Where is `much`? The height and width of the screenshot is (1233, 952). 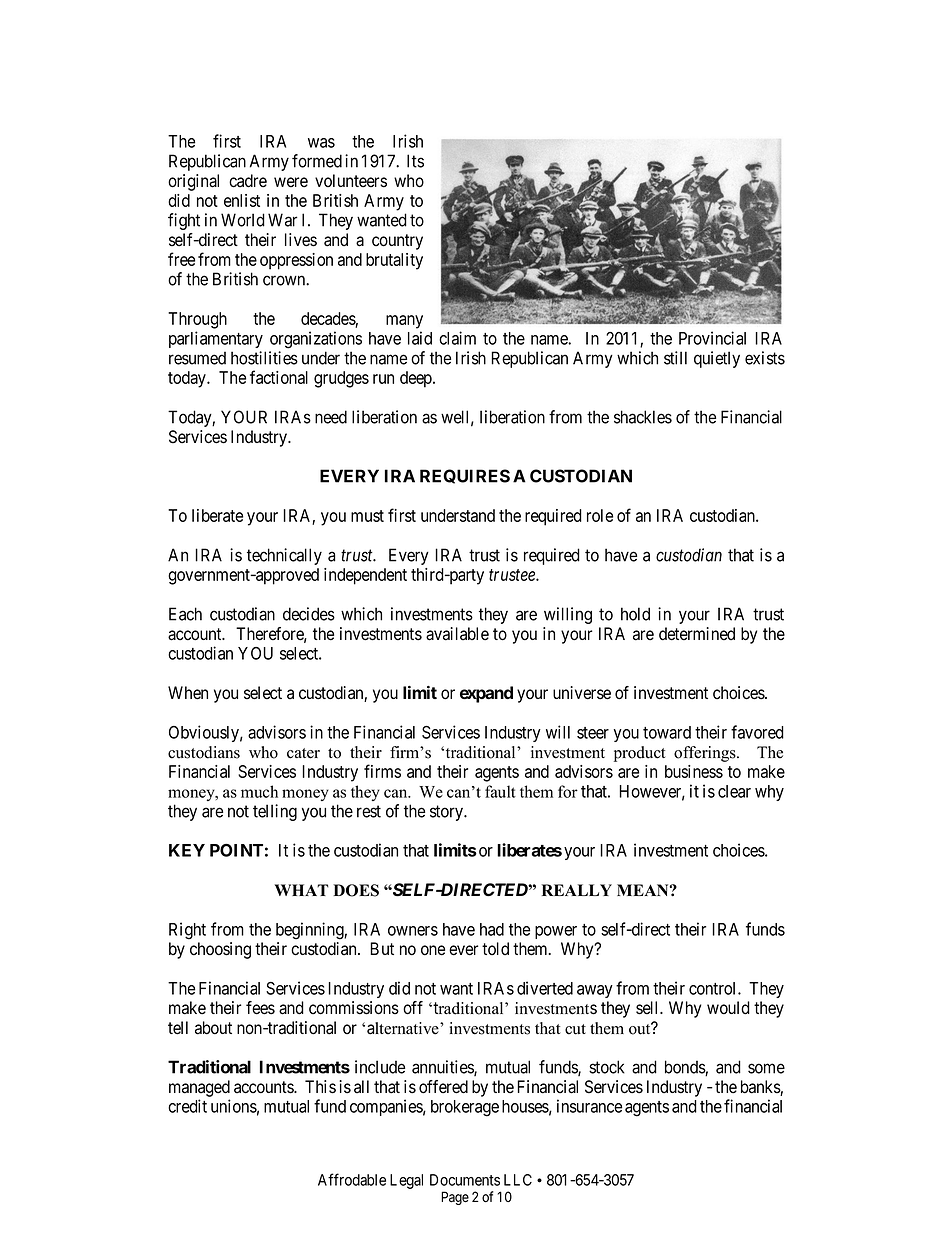 much is located at coordinates (259, 791).
